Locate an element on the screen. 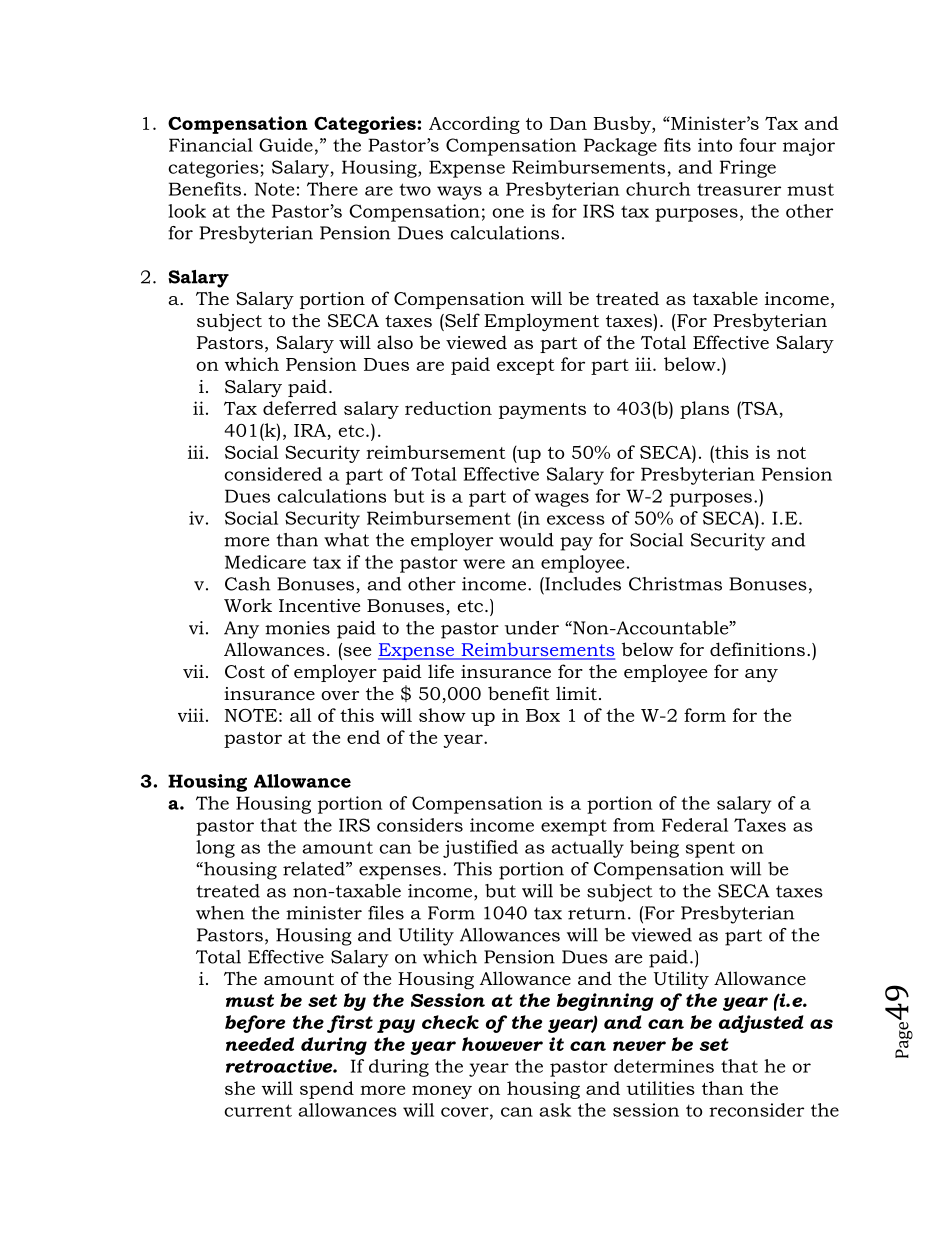 The height and width of the screenshot is (1233, 952). deferred is located at coordinates (300, 408).
